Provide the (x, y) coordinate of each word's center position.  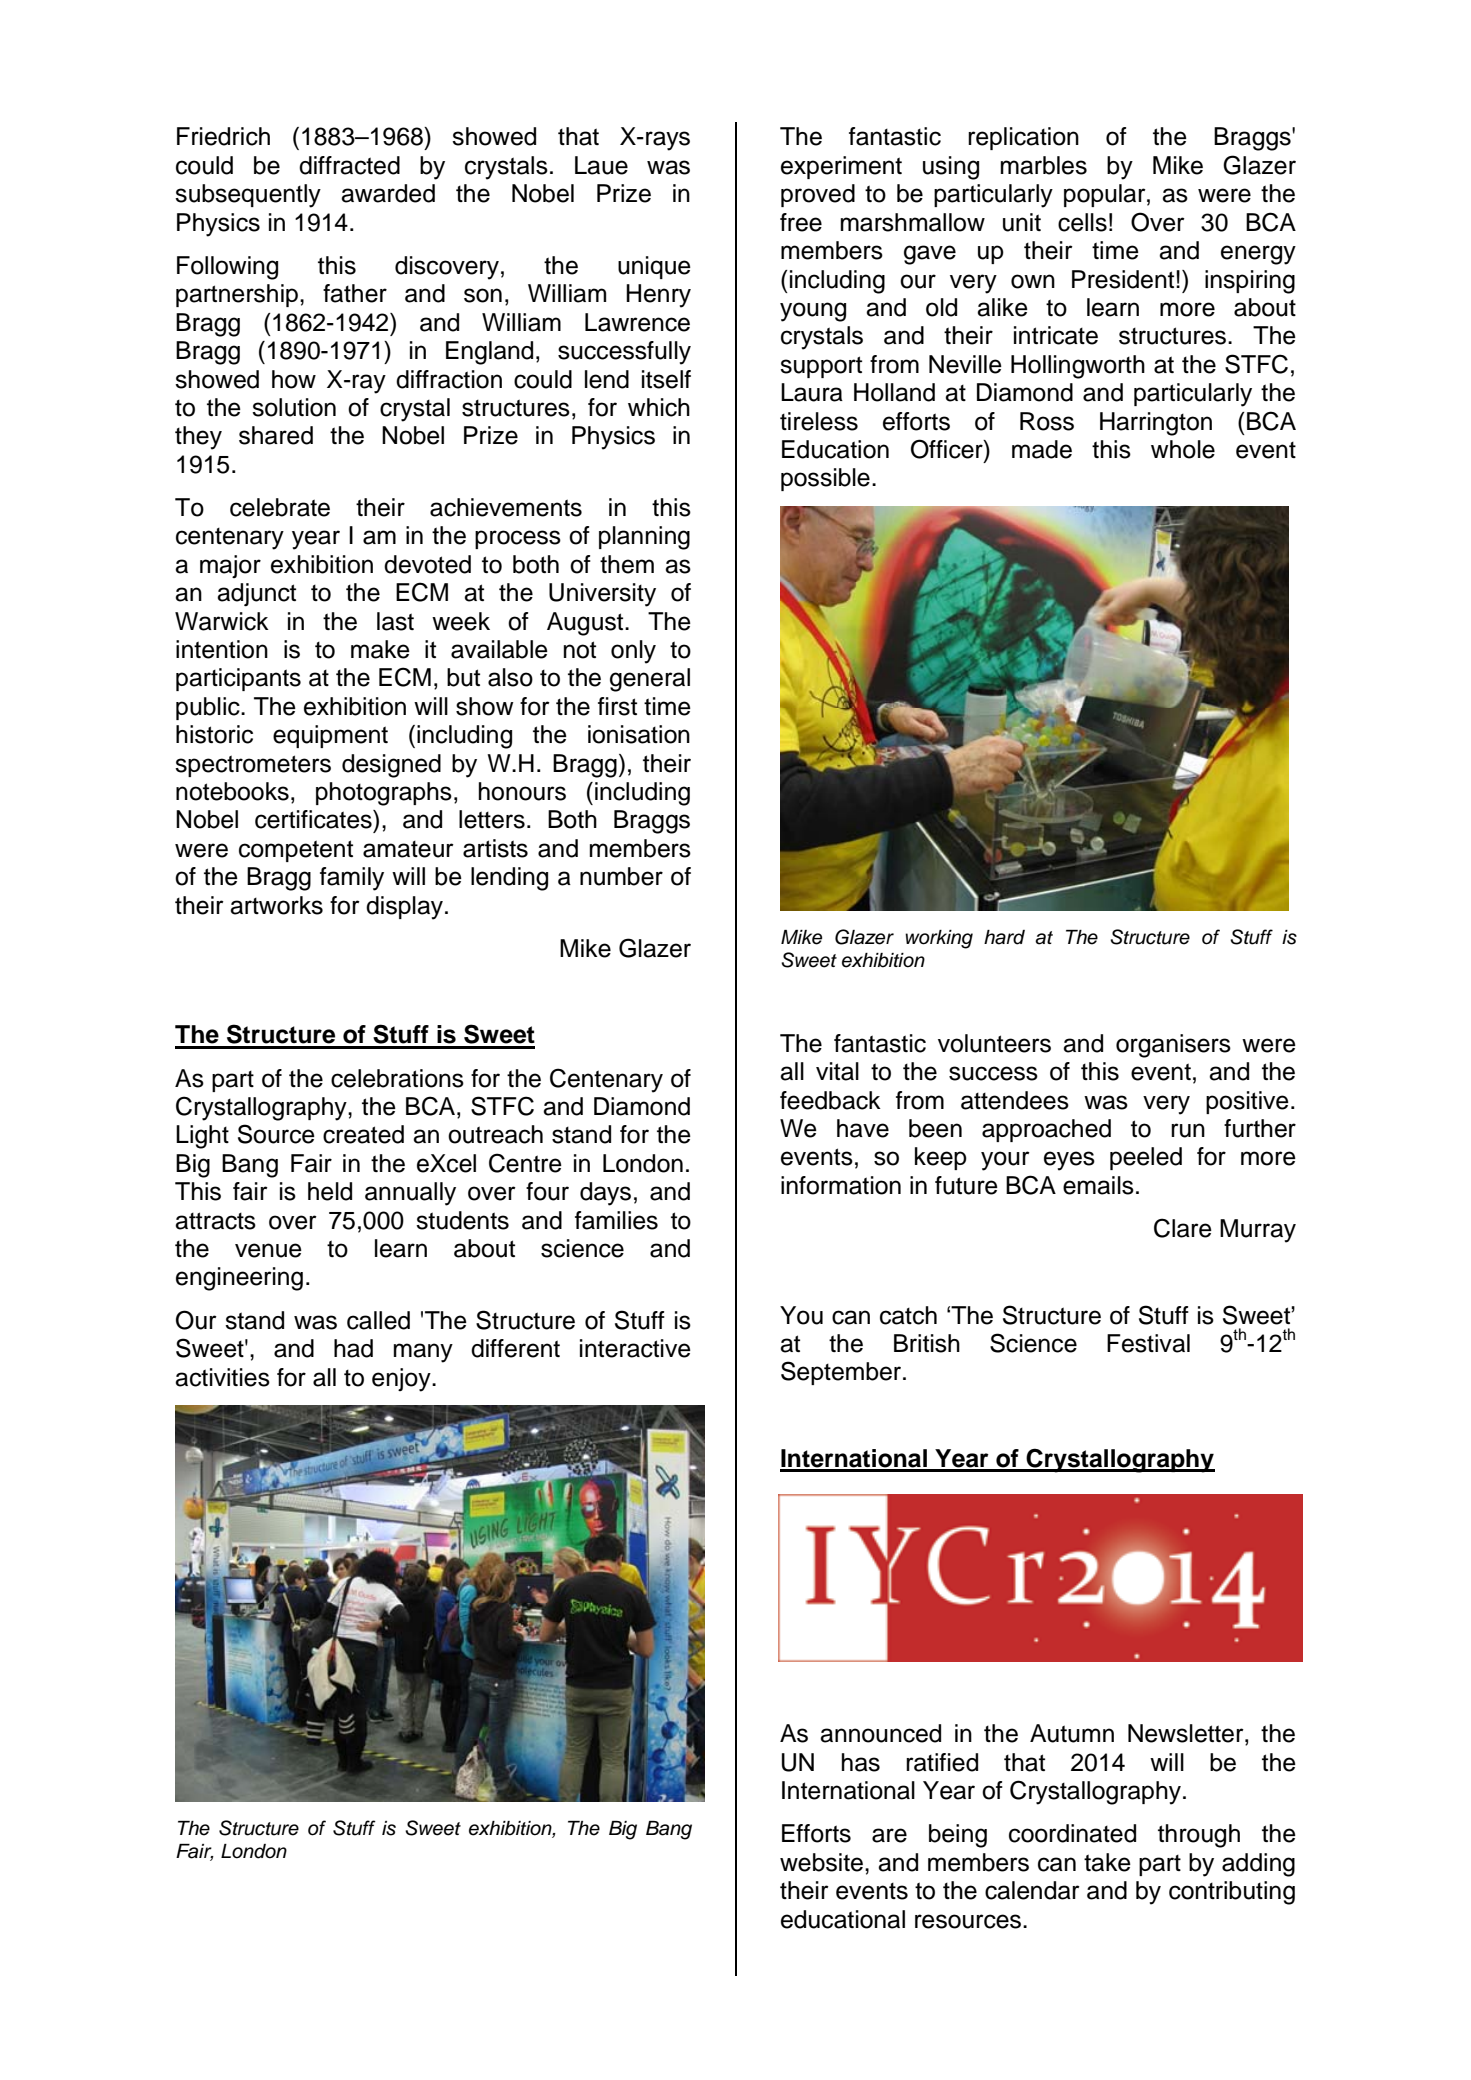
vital (837, 1071)
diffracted (349, 165)
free (801, 222)
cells (1082, 222)
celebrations (397, 1078)
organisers (1173, 1046)
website (821, 1862)
